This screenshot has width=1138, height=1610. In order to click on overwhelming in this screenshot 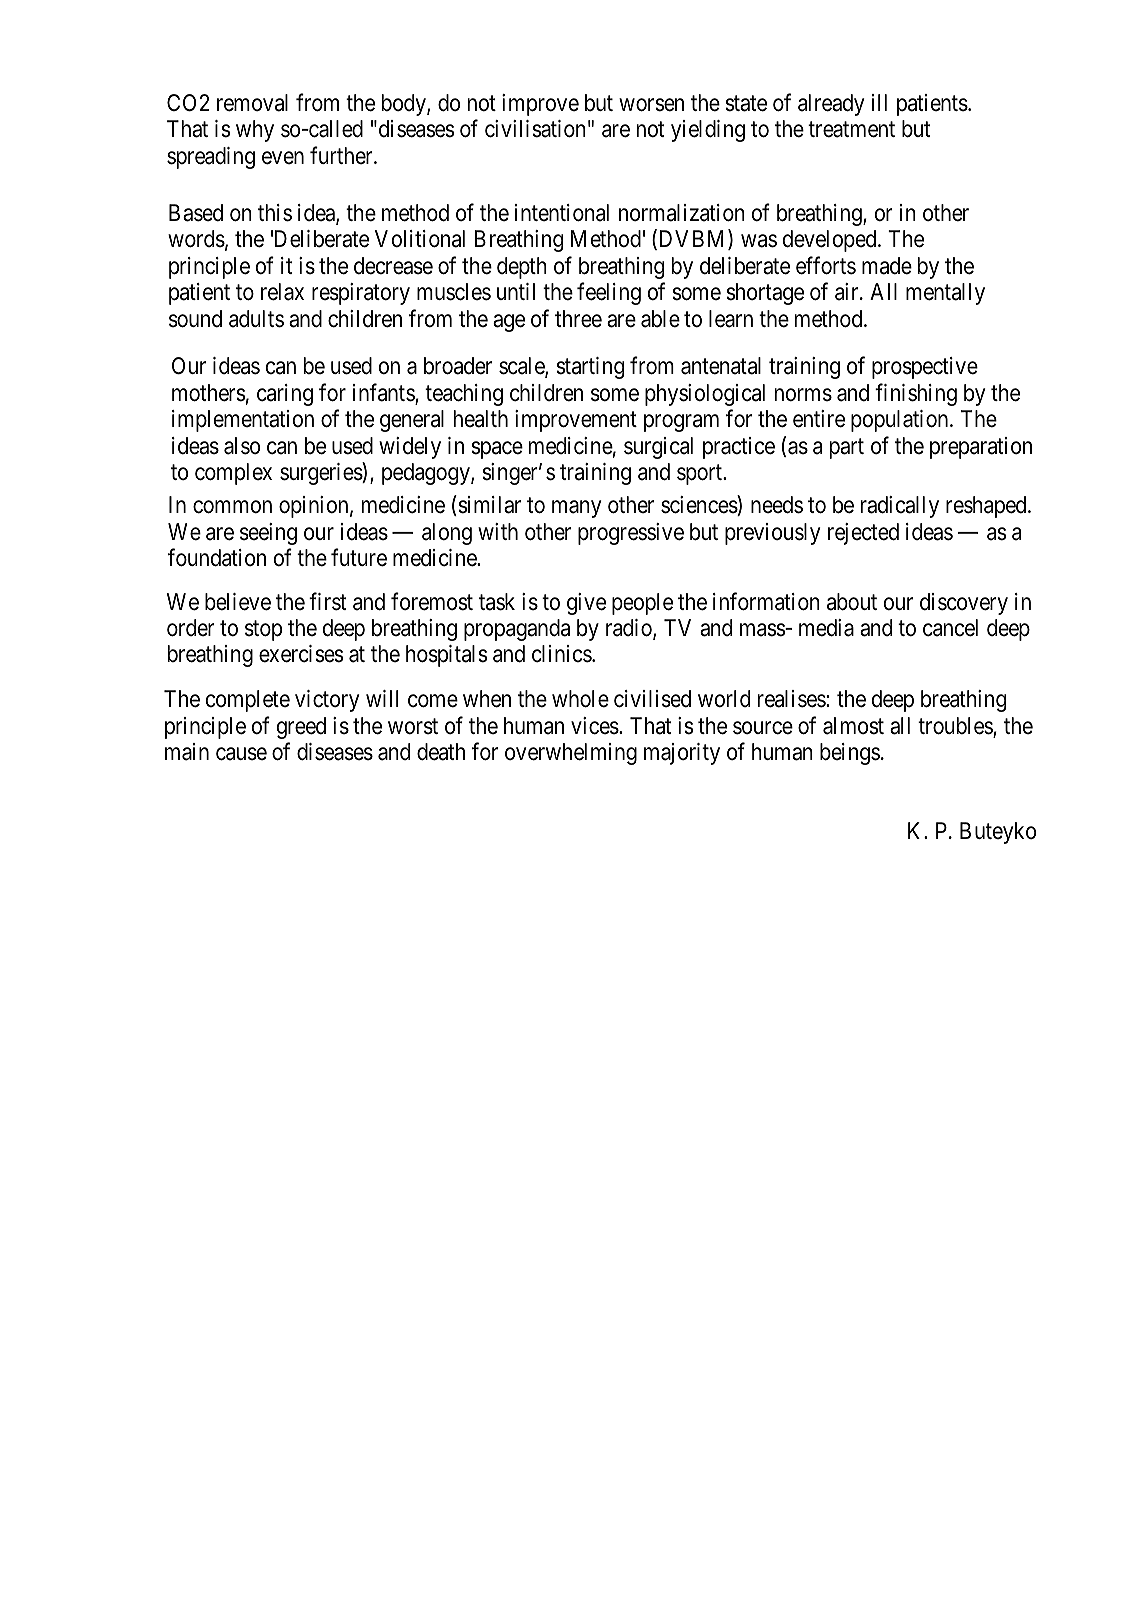, I will do `click(571, 754)`.
